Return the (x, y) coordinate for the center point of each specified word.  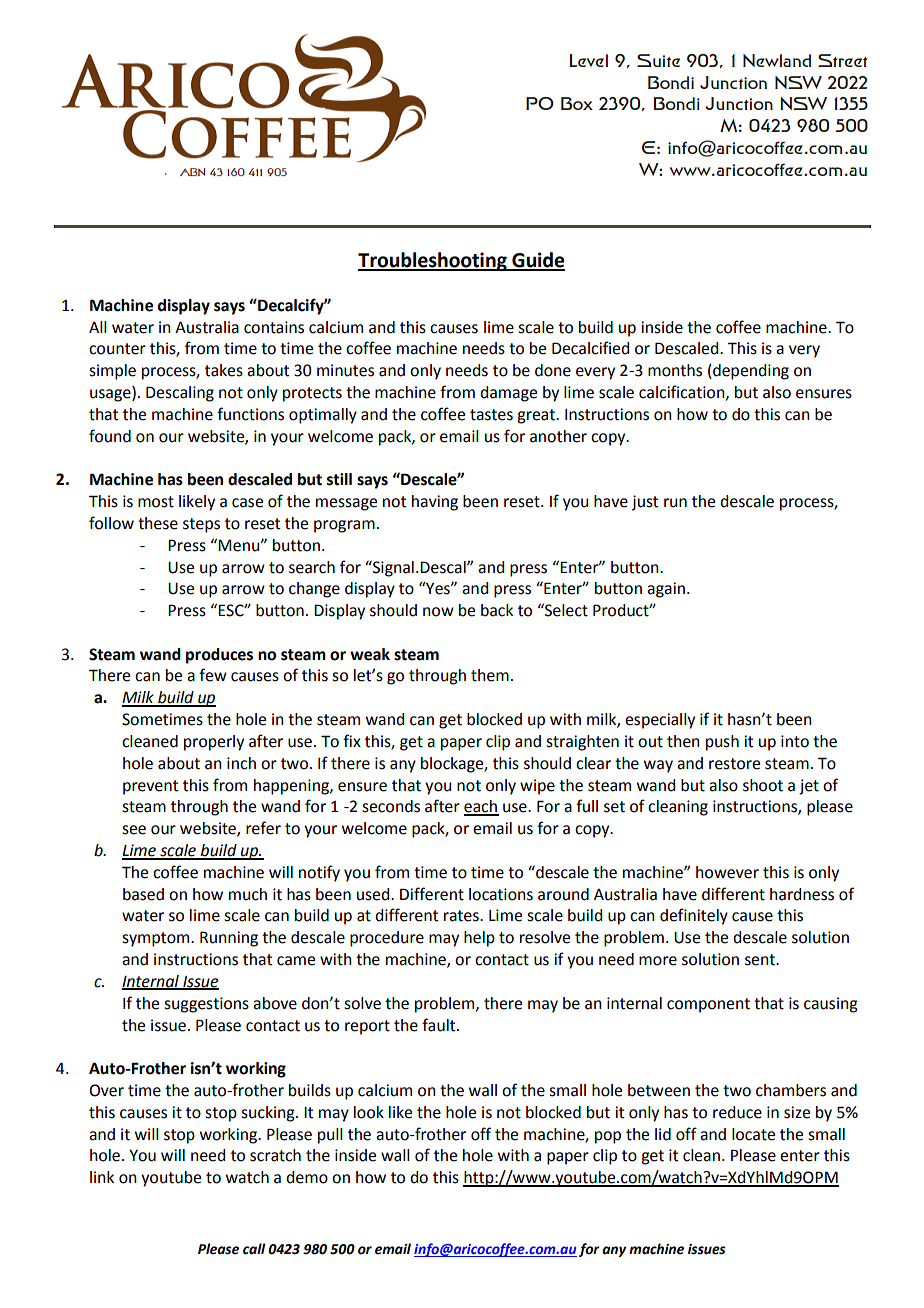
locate (753, 1134)
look (369, 1112)
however (727, 872)
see (134, 830)
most (156, 502)
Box (577, 103)
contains (274, 327)
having (435, 503)
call (254, 1249)
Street (842, 60)
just (645, 503)
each (481, 807)
